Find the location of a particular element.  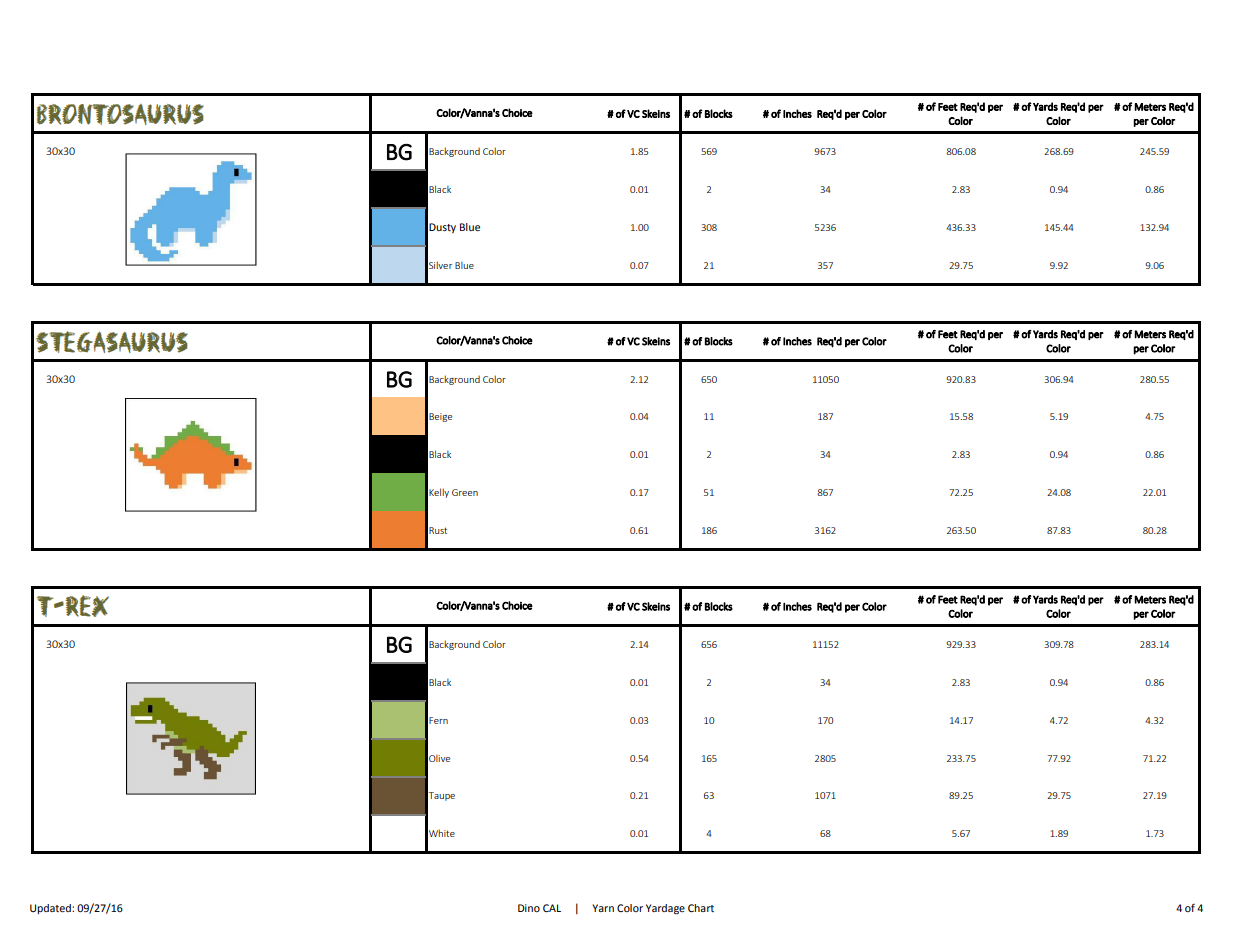

Yardage is located at coordinates (665, 909).
